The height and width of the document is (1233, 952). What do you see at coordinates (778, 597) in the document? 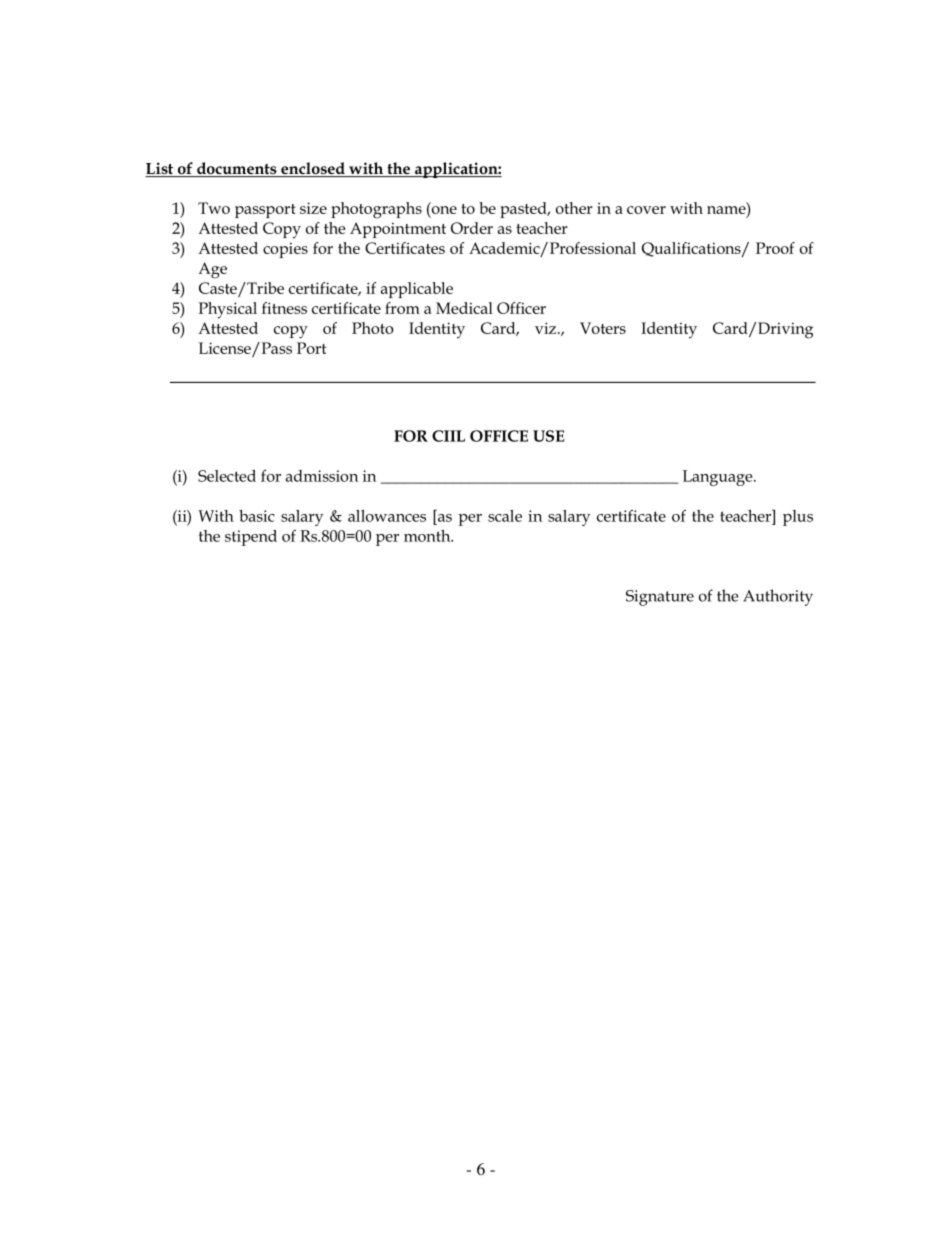
I see `Authority` at bounding box center [778, 597].
